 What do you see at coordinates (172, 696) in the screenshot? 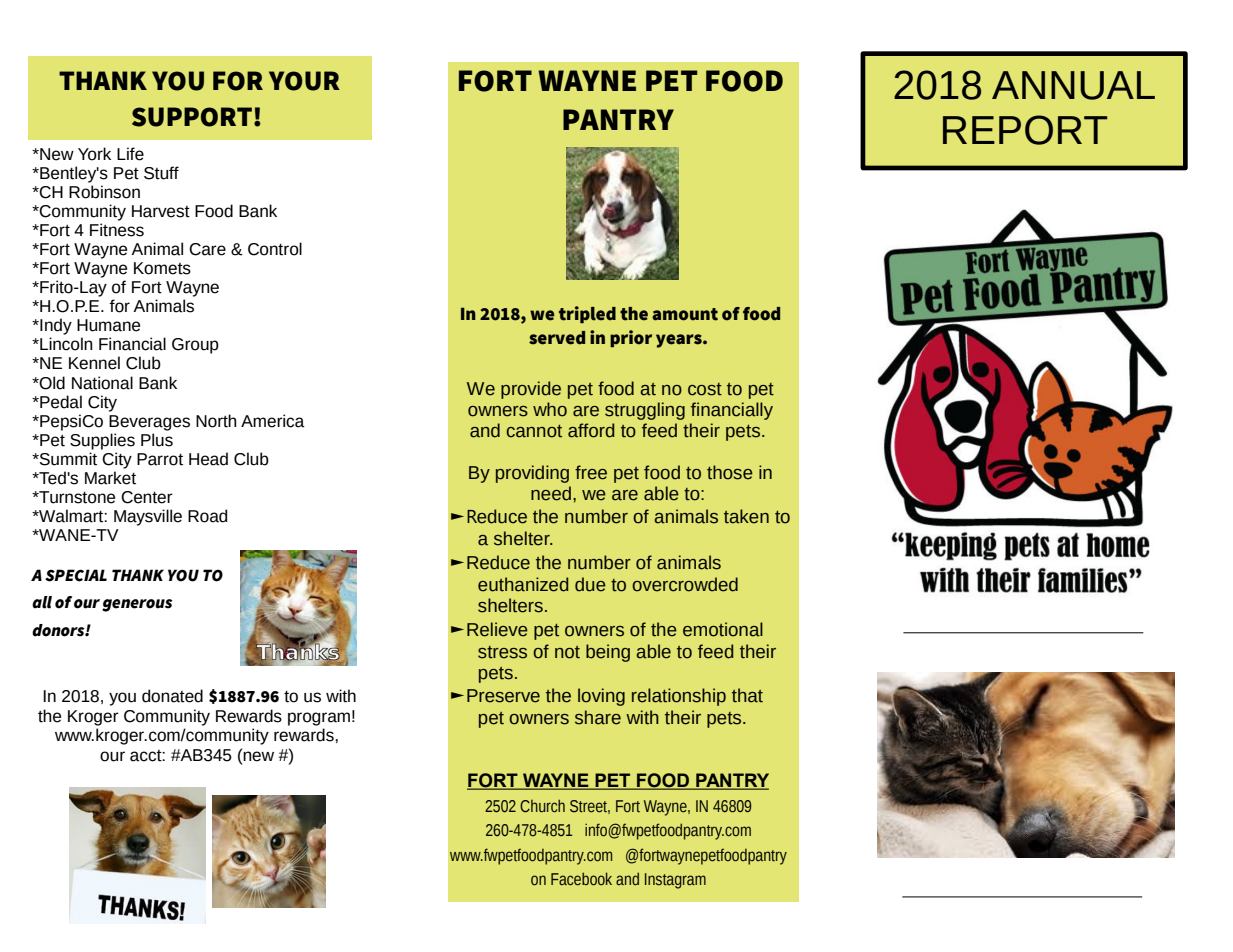
I see `donated` at bounding box center [172, 696].
